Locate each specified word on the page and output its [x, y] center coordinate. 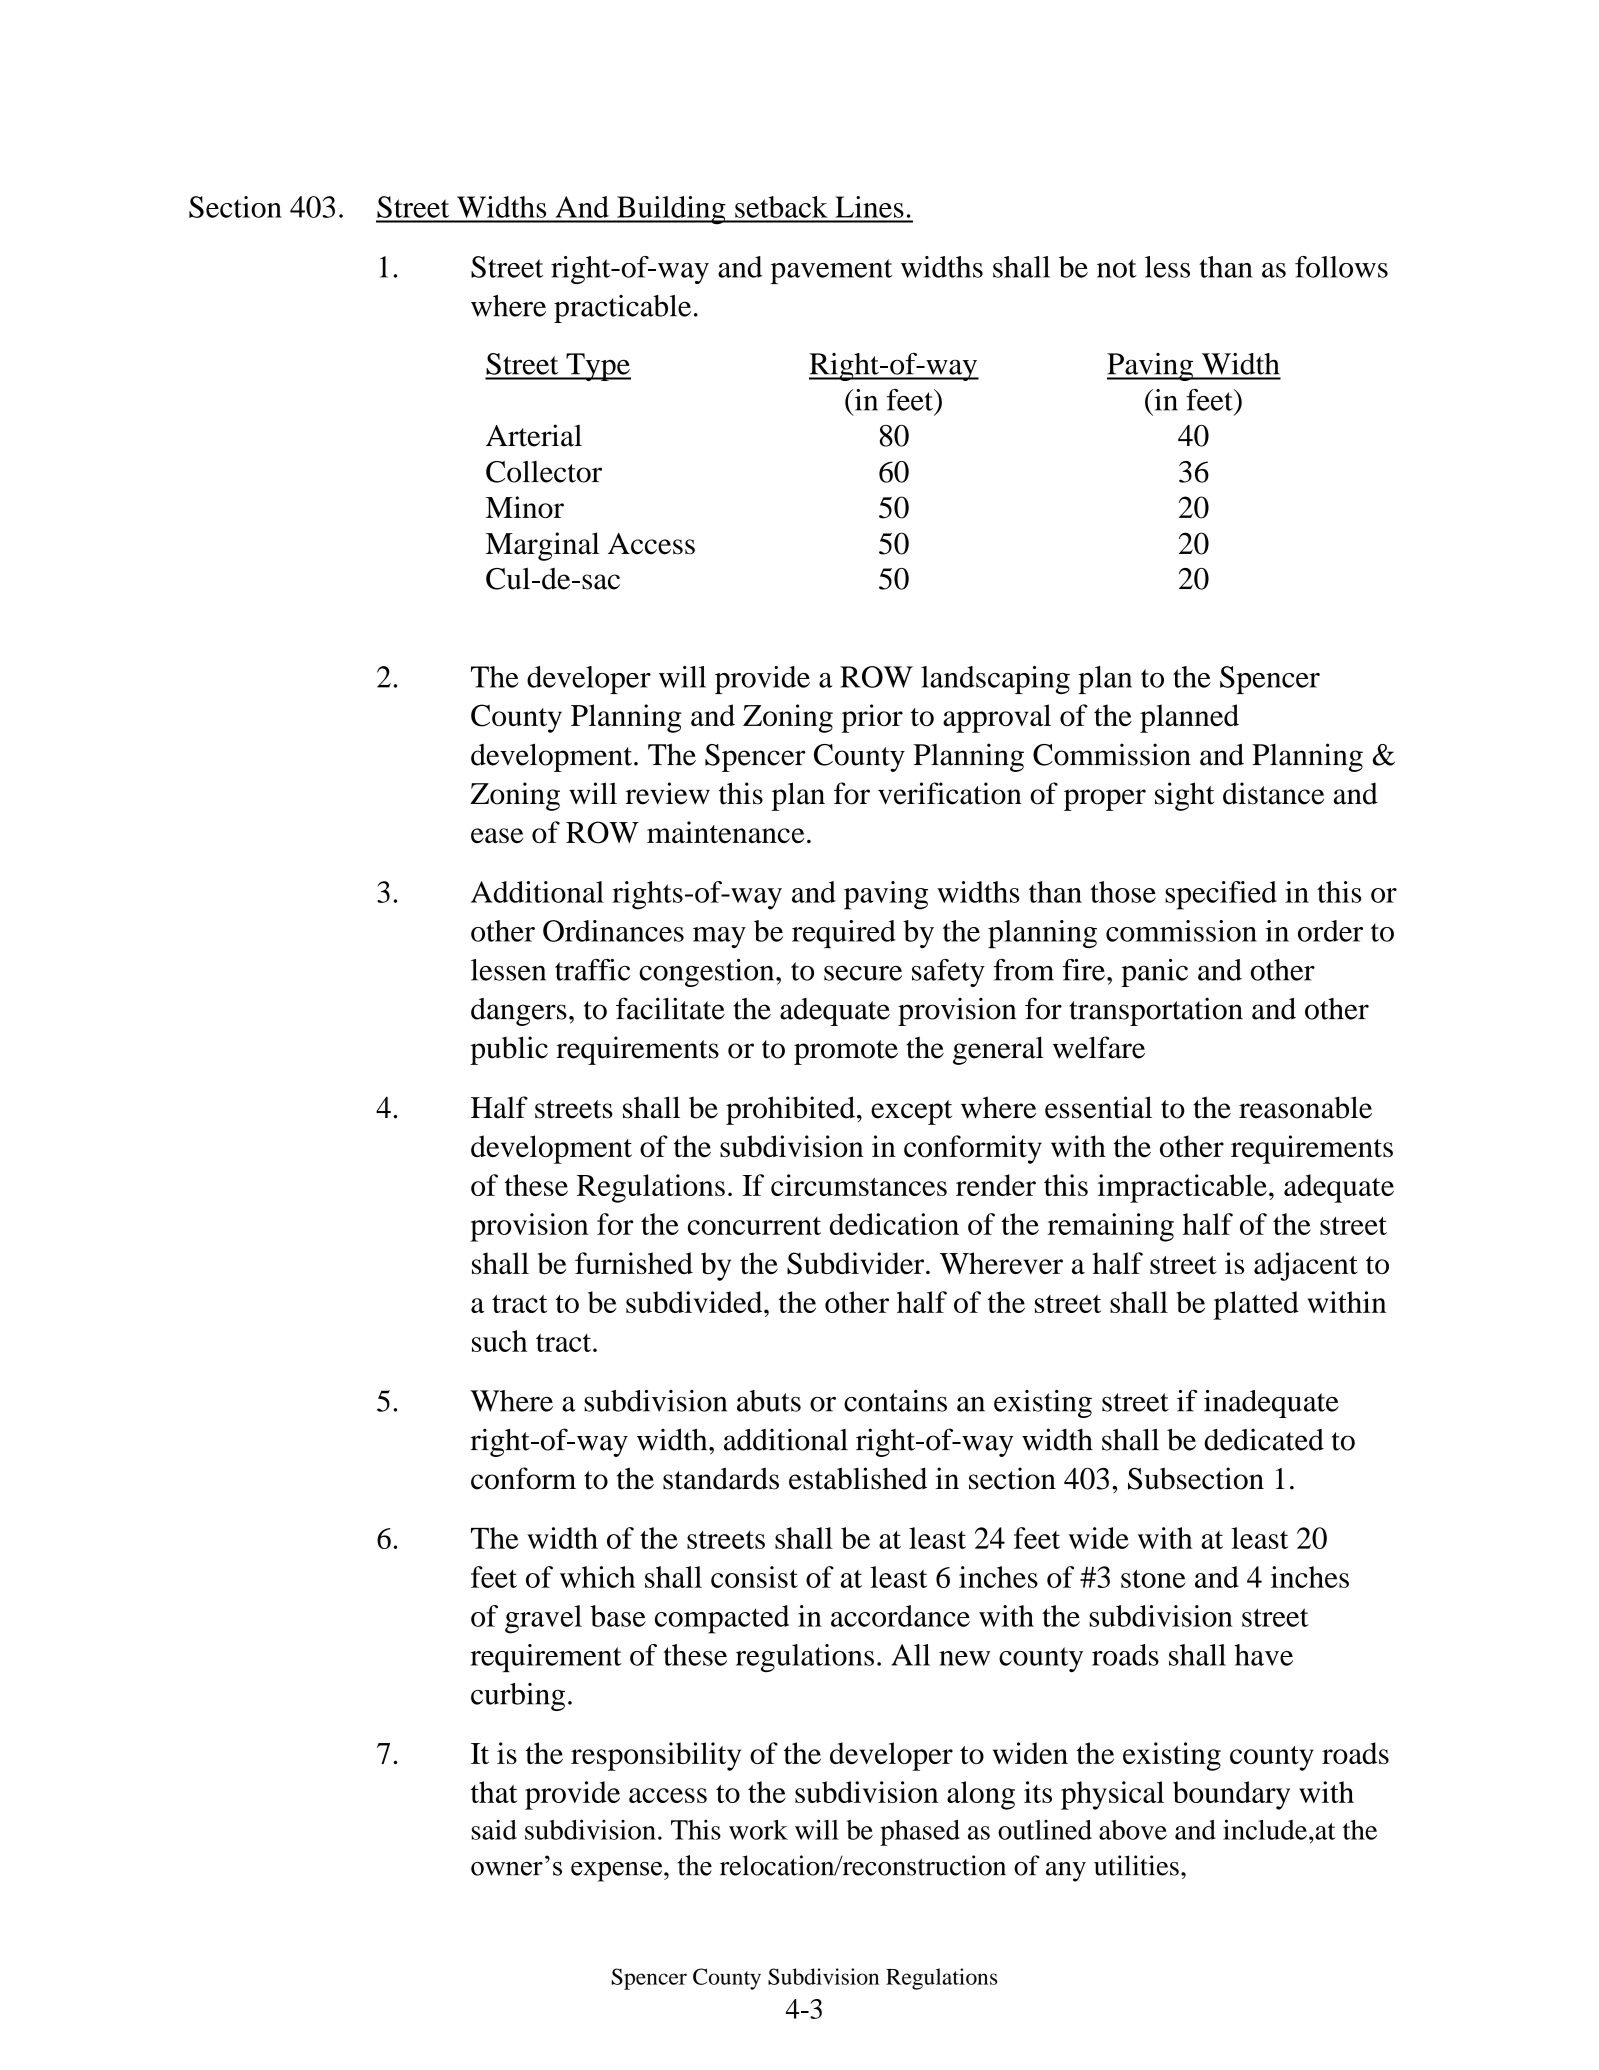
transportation [1156, 1011]
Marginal [543, 546]
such [499, 1341]
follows [1341, 267]
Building [671, 210]
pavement [832, 271]
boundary [1231, 1795]
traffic [592, 970]
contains [895, 1401]
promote [846, 1052]
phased [920, 1833]
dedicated [1264, 1439]
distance [1273, 793]
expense [616, 1872]
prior [872, 718]
